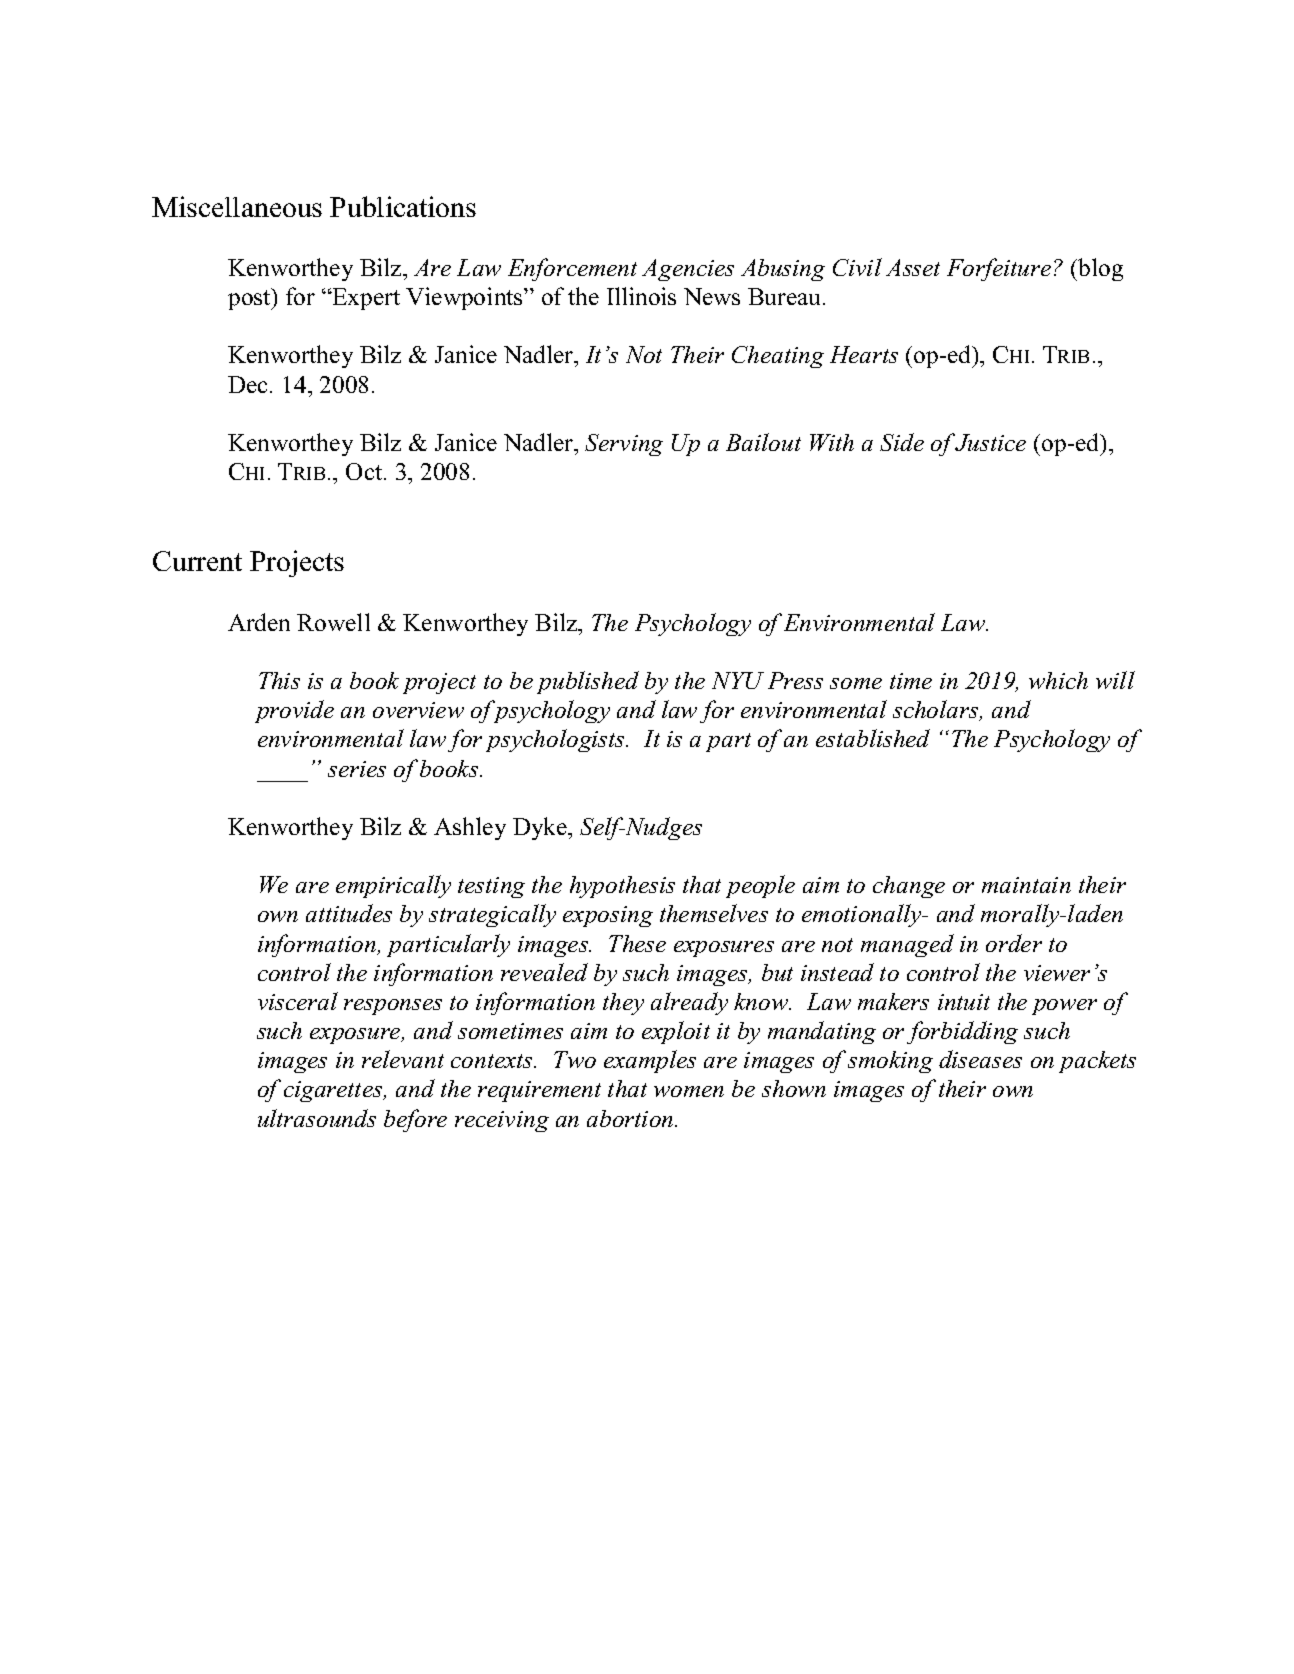 Image resolution: width=1294 pixels, height=1674 pixels. Describe the element at coordinates (334, 1091) in the screenshot. I see `cigarettes` at that location.
